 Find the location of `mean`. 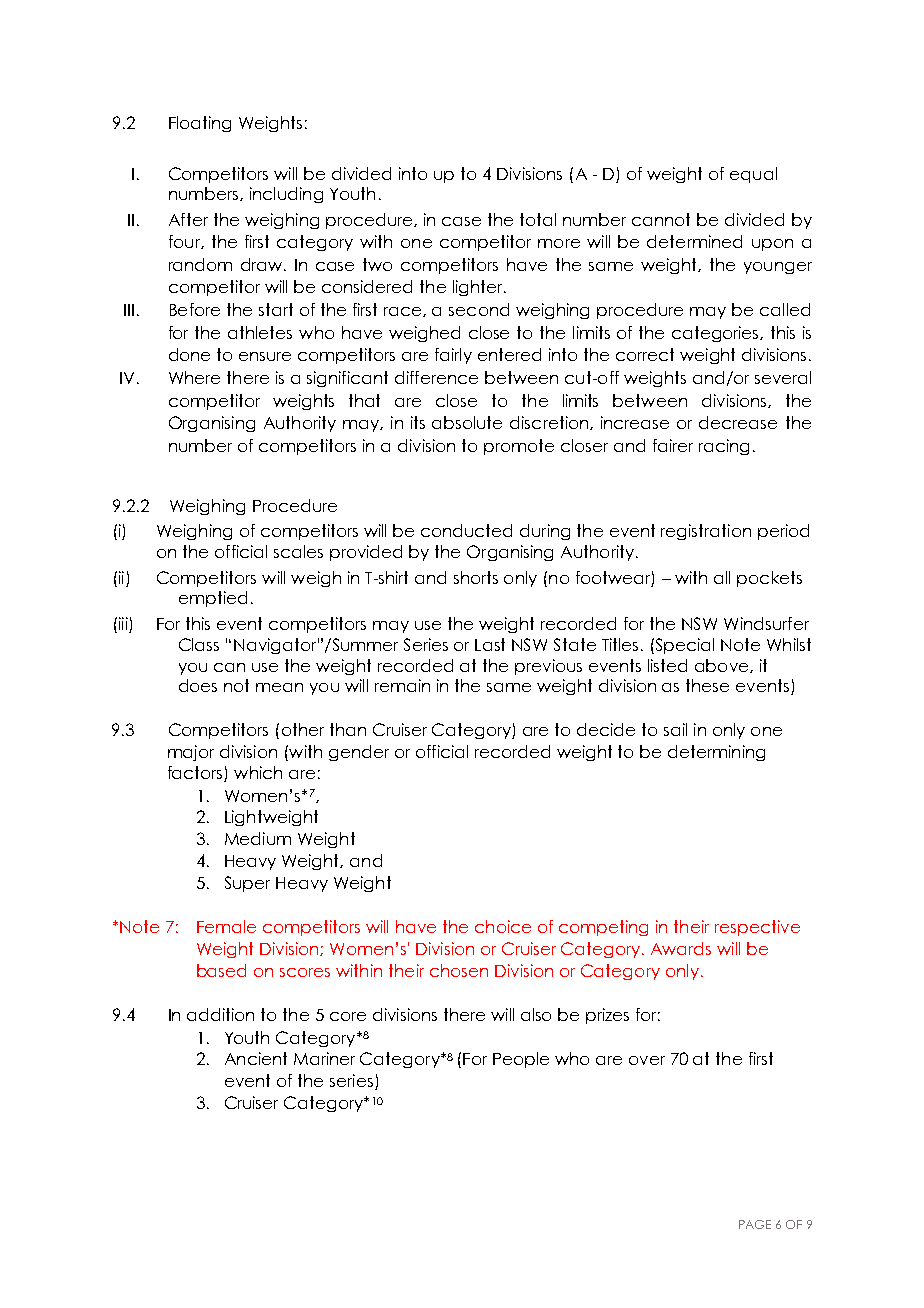

mean is located at coordinates (279, 687).
